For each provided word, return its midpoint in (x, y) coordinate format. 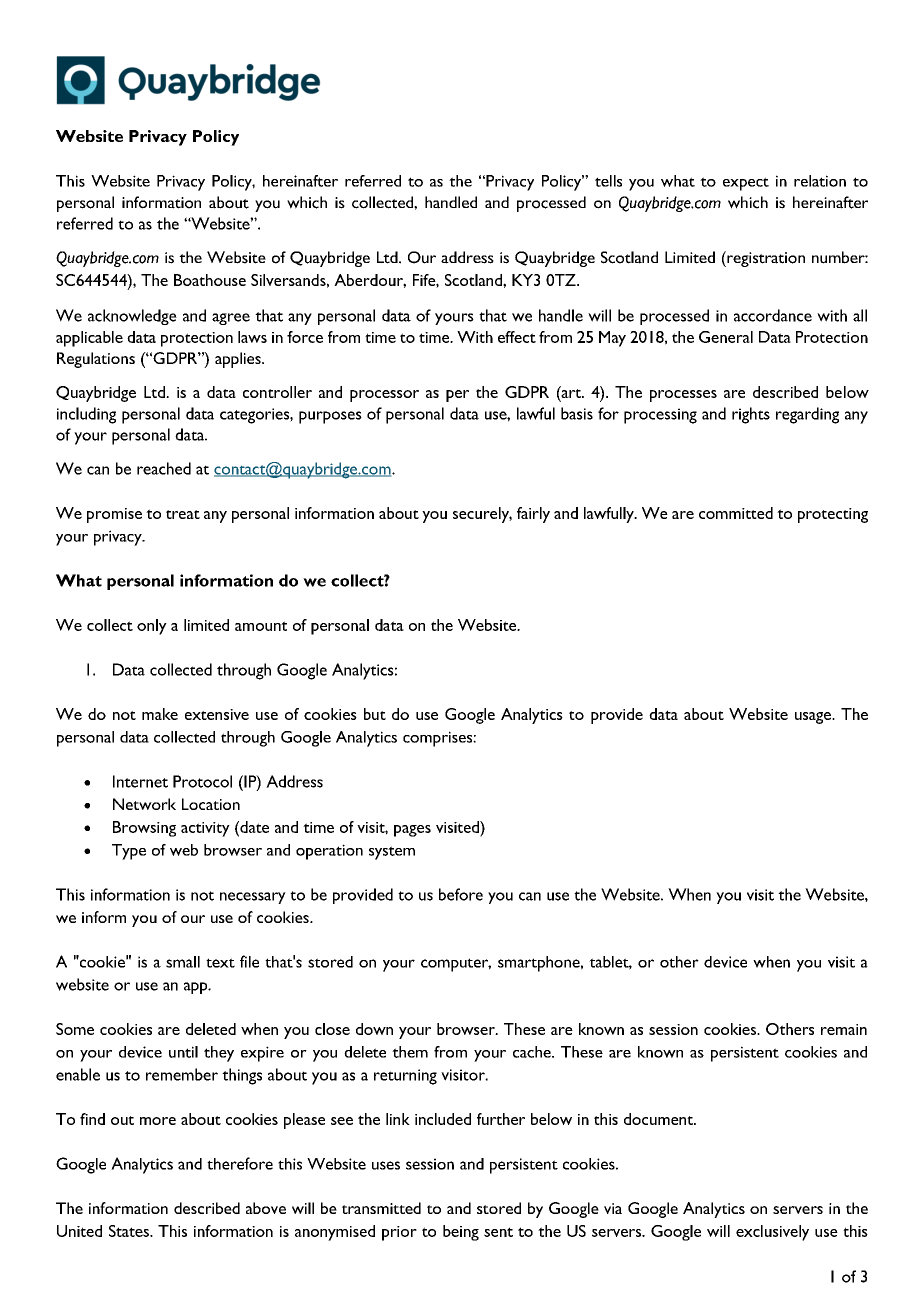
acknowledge (132, 317)
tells (608, 181)
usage (814, 718)
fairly (533, 515)
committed (736, 513)
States (130, 1231)
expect (746, 184)
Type (129, 852)
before (461, 894)
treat (183, 514)
